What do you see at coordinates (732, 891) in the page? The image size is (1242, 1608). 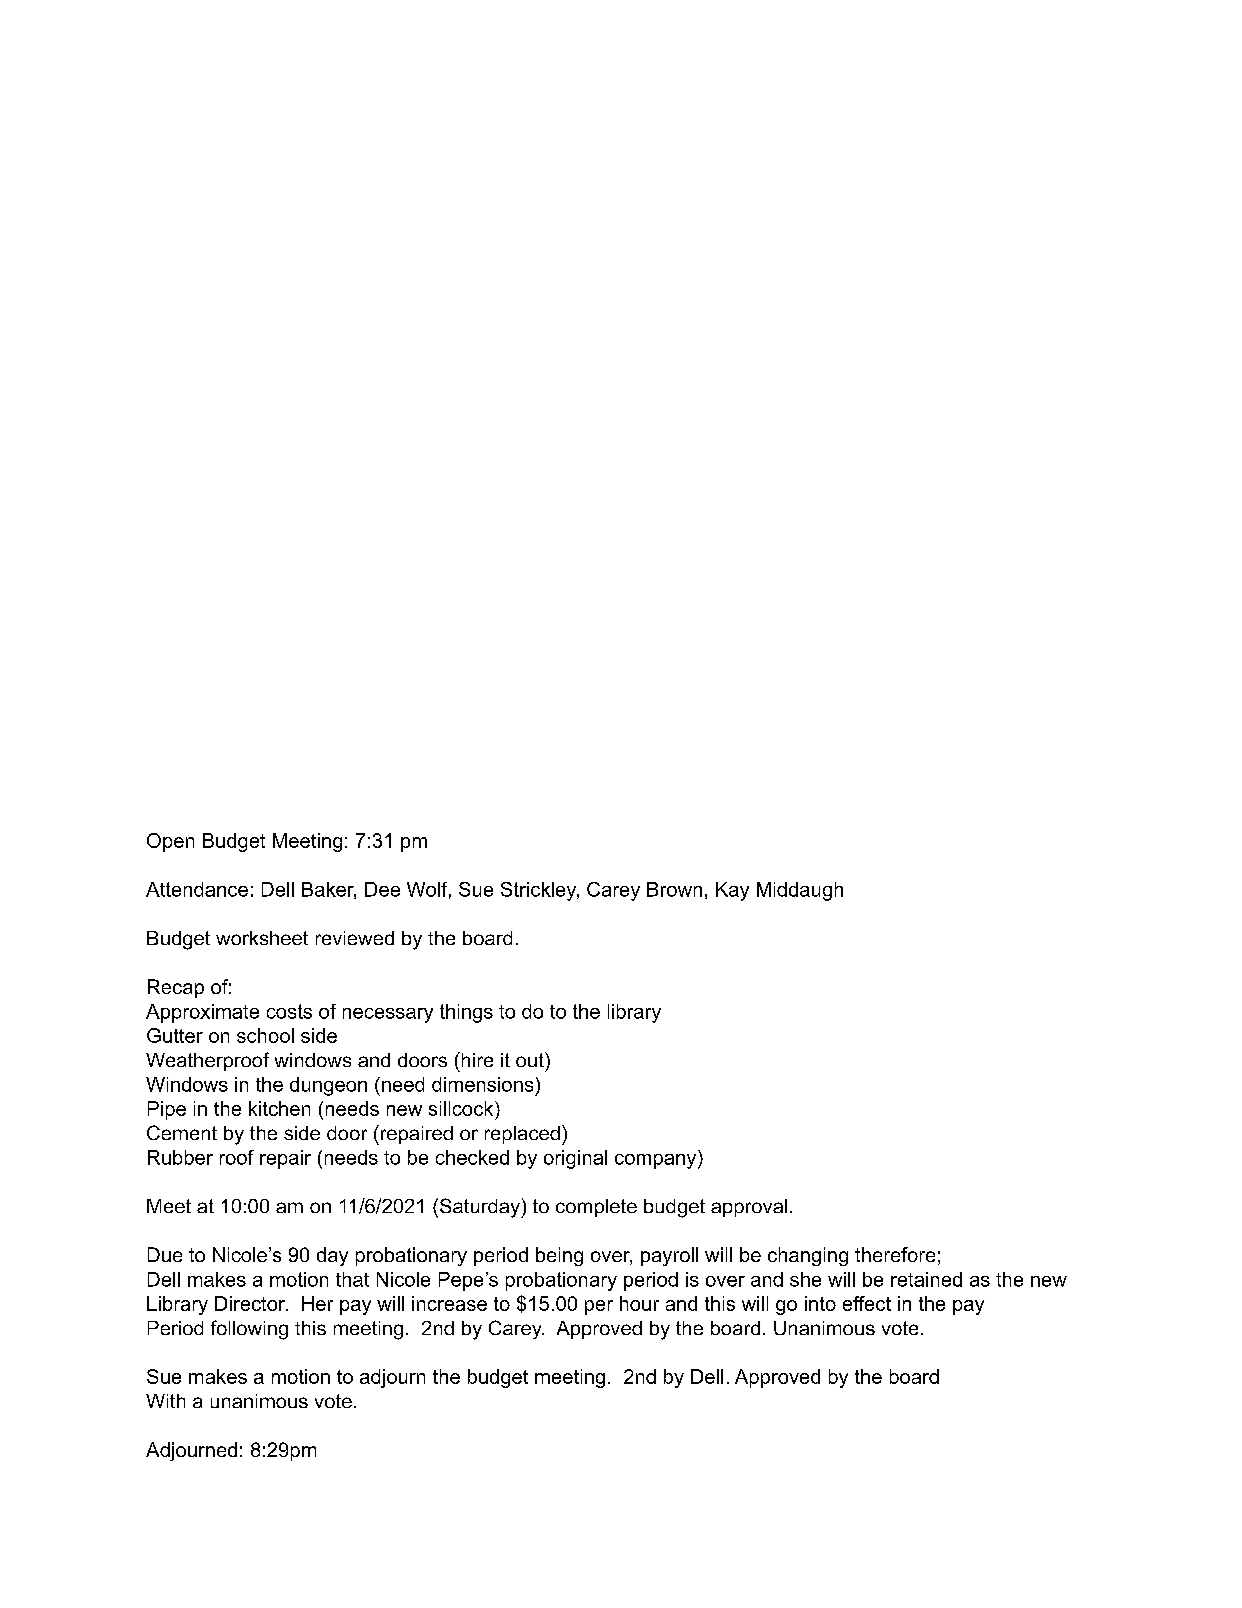 I see `Kay` at bounding box center [732, 891].
